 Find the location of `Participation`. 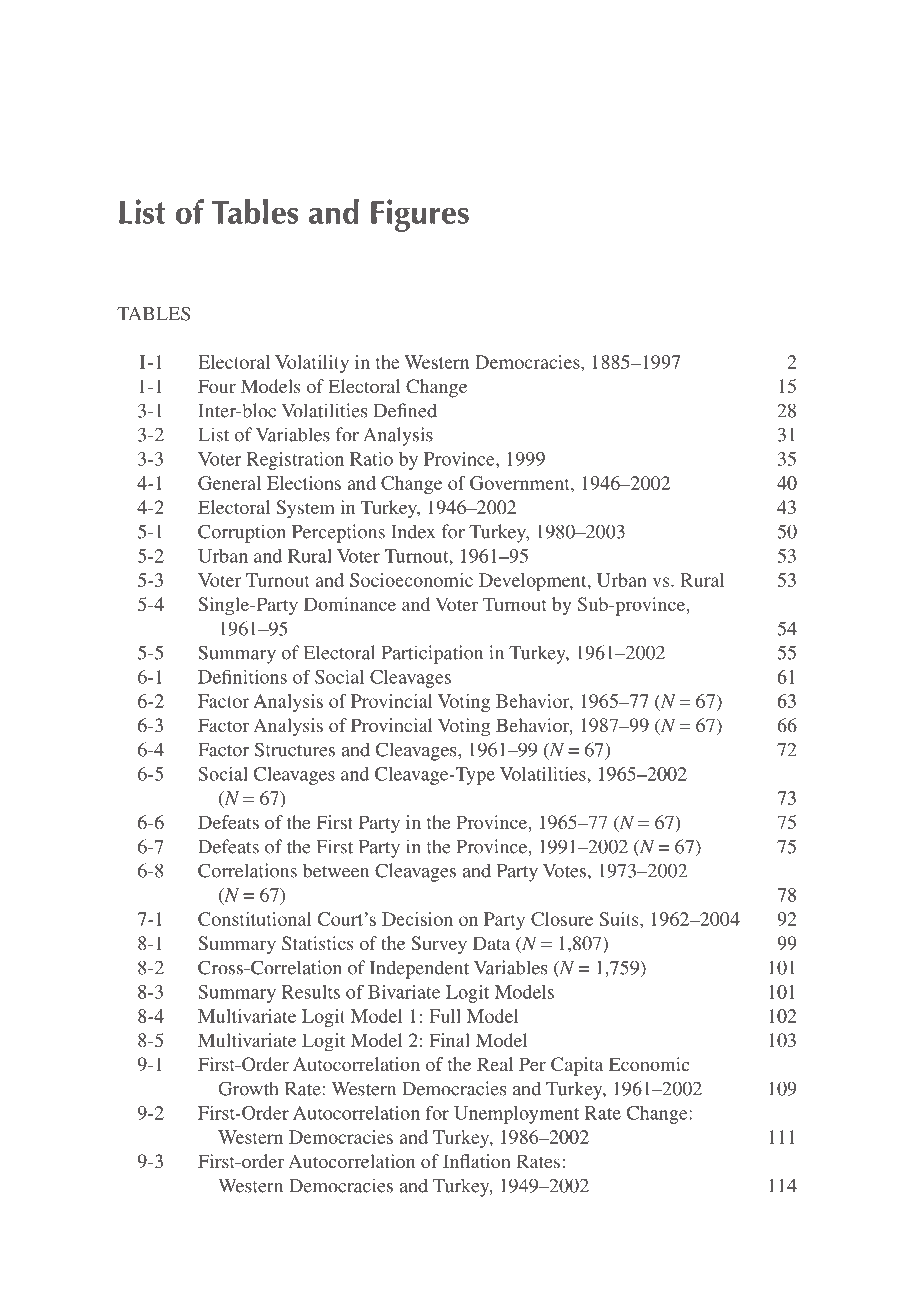

Participation is located at coordinates (432, 654).
